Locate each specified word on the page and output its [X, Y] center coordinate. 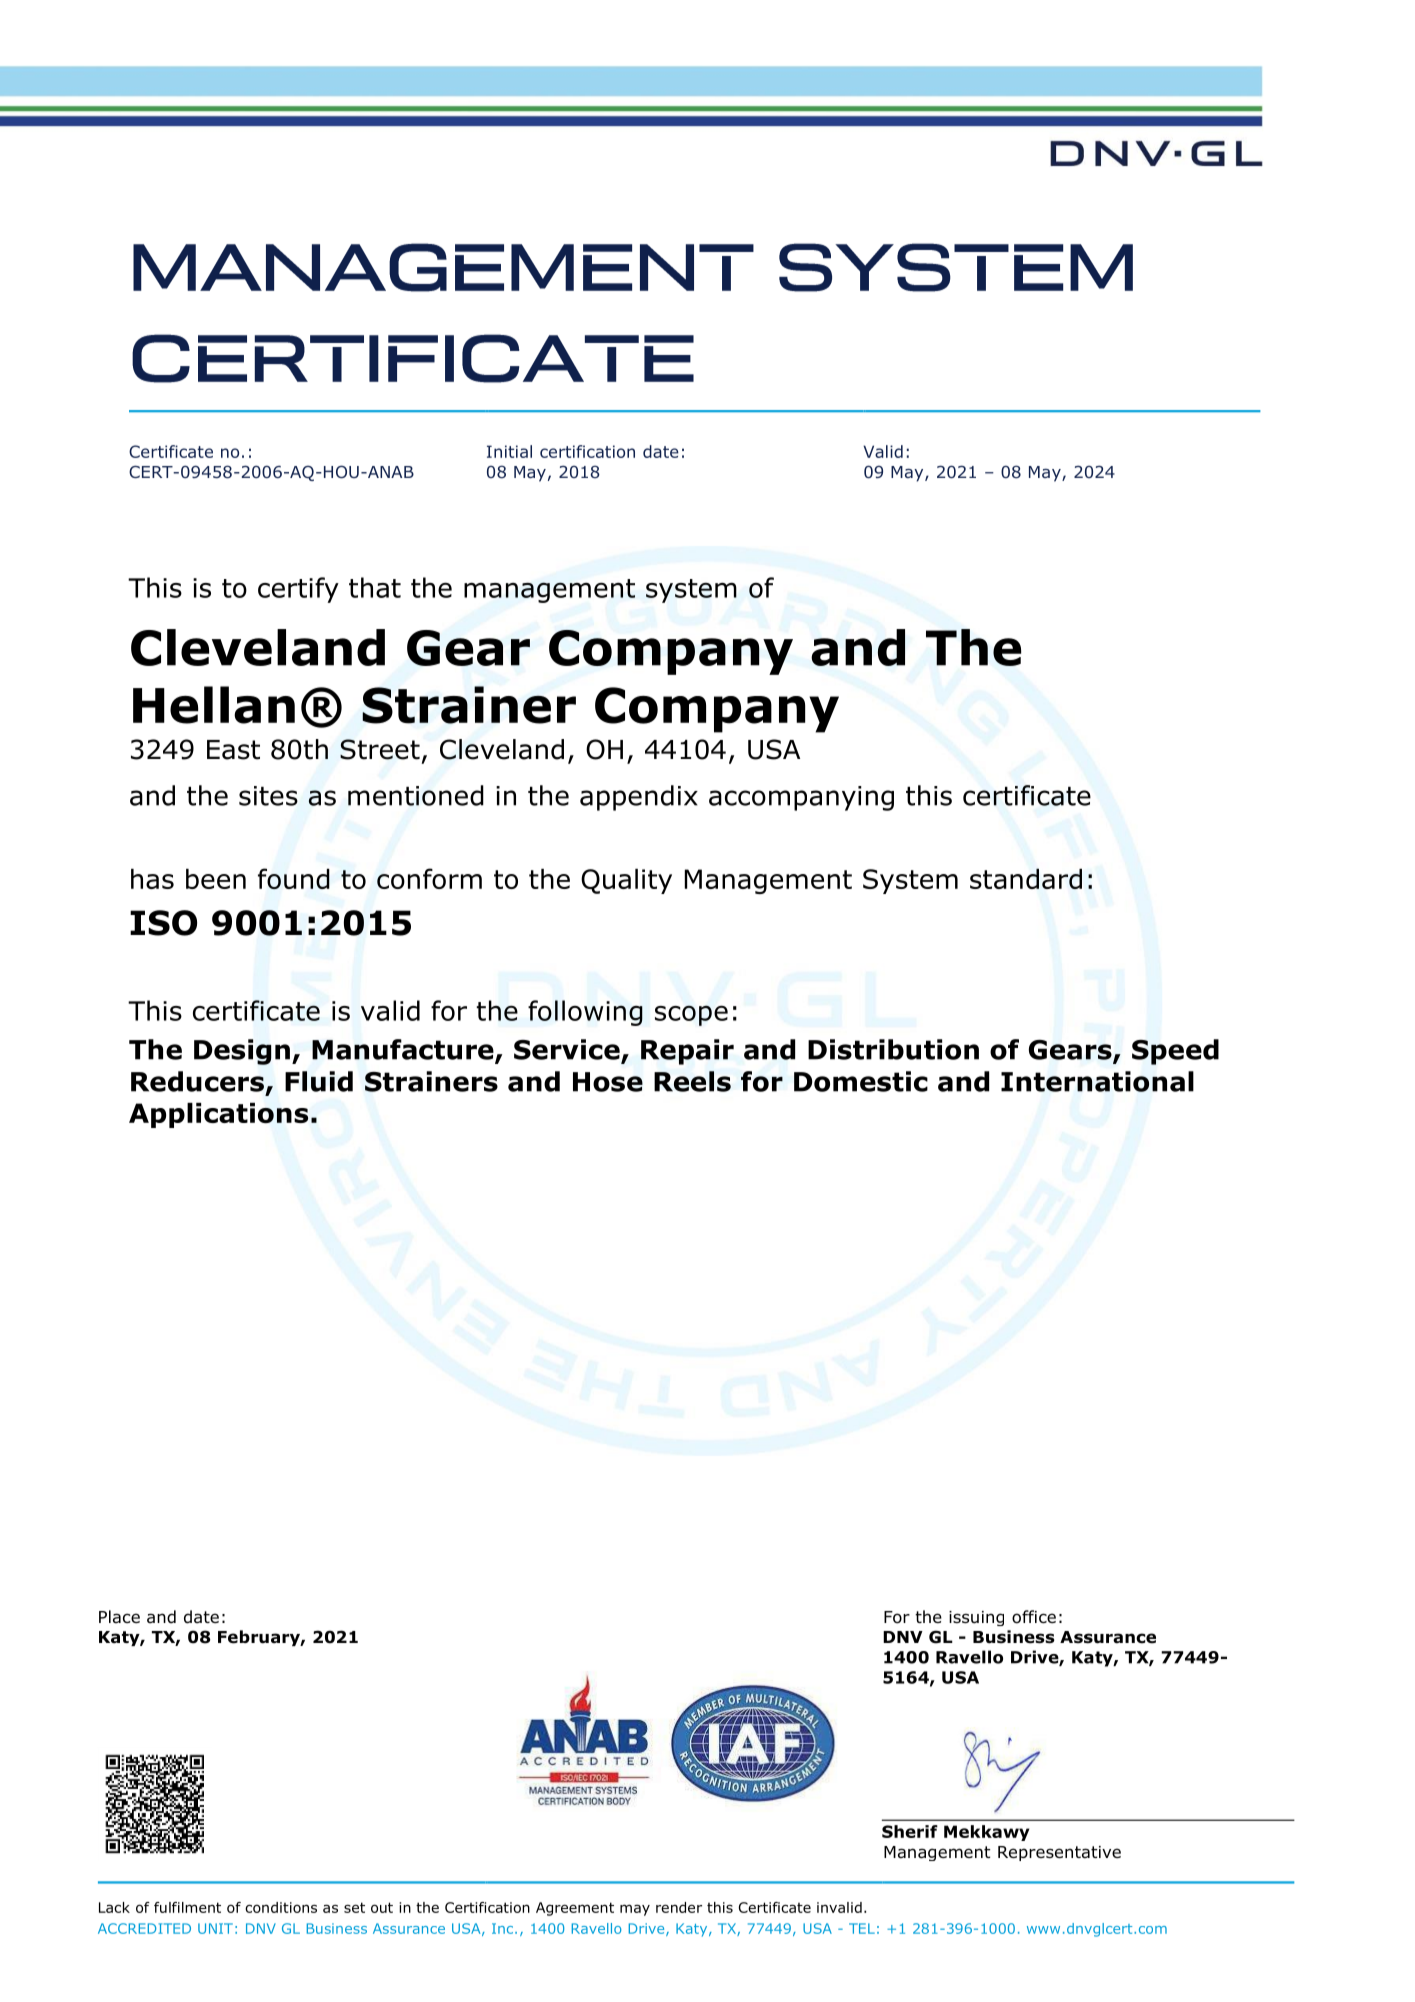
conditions [281, 1907]
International [1097, 1081]
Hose [608, 1082]
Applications [218, 1115]
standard [1026, 878]
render [679, 1907]
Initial [509, 451]
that [375, 587]
